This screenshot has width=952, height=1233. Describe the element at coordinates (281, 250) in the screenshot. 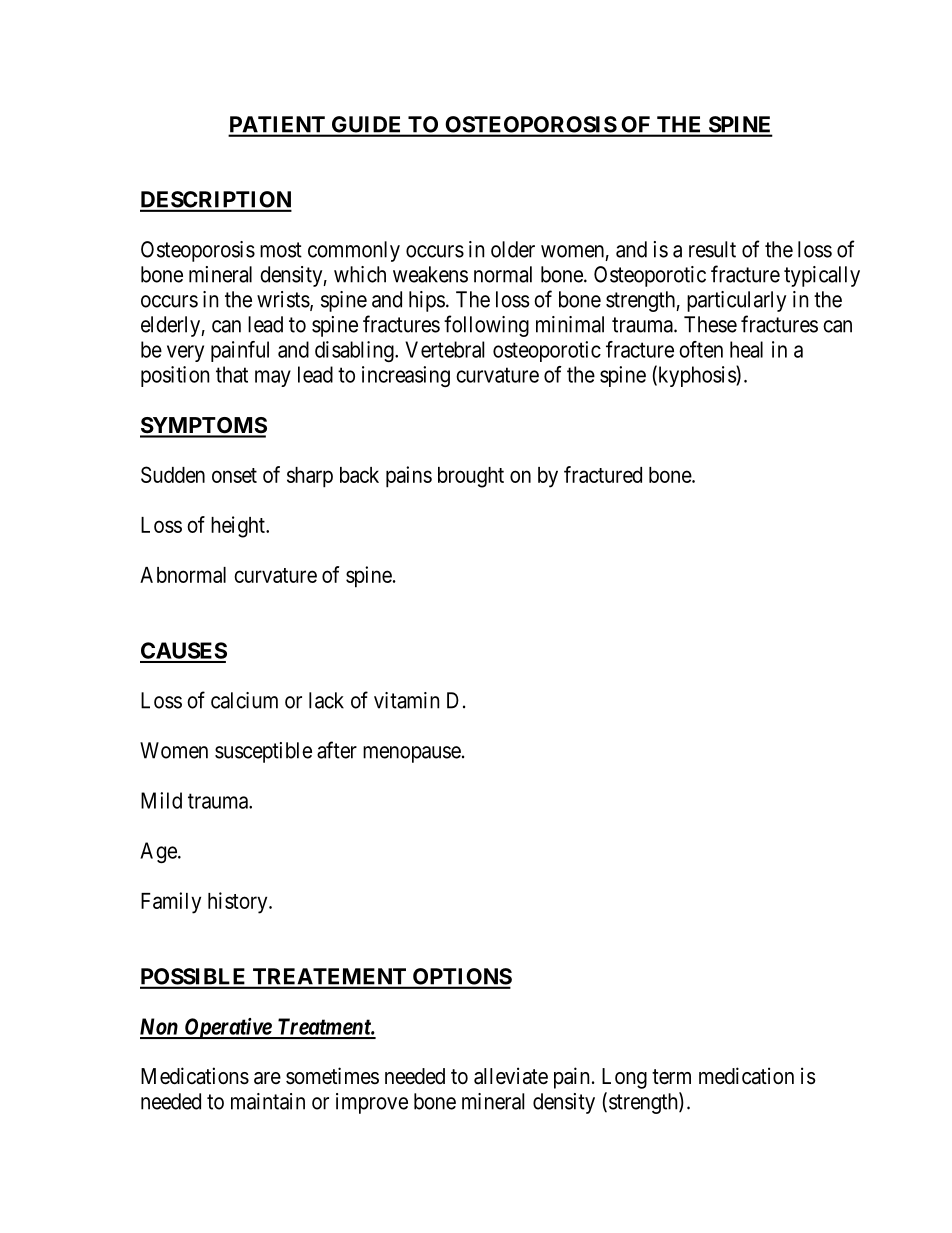

I see `most` at that location.
